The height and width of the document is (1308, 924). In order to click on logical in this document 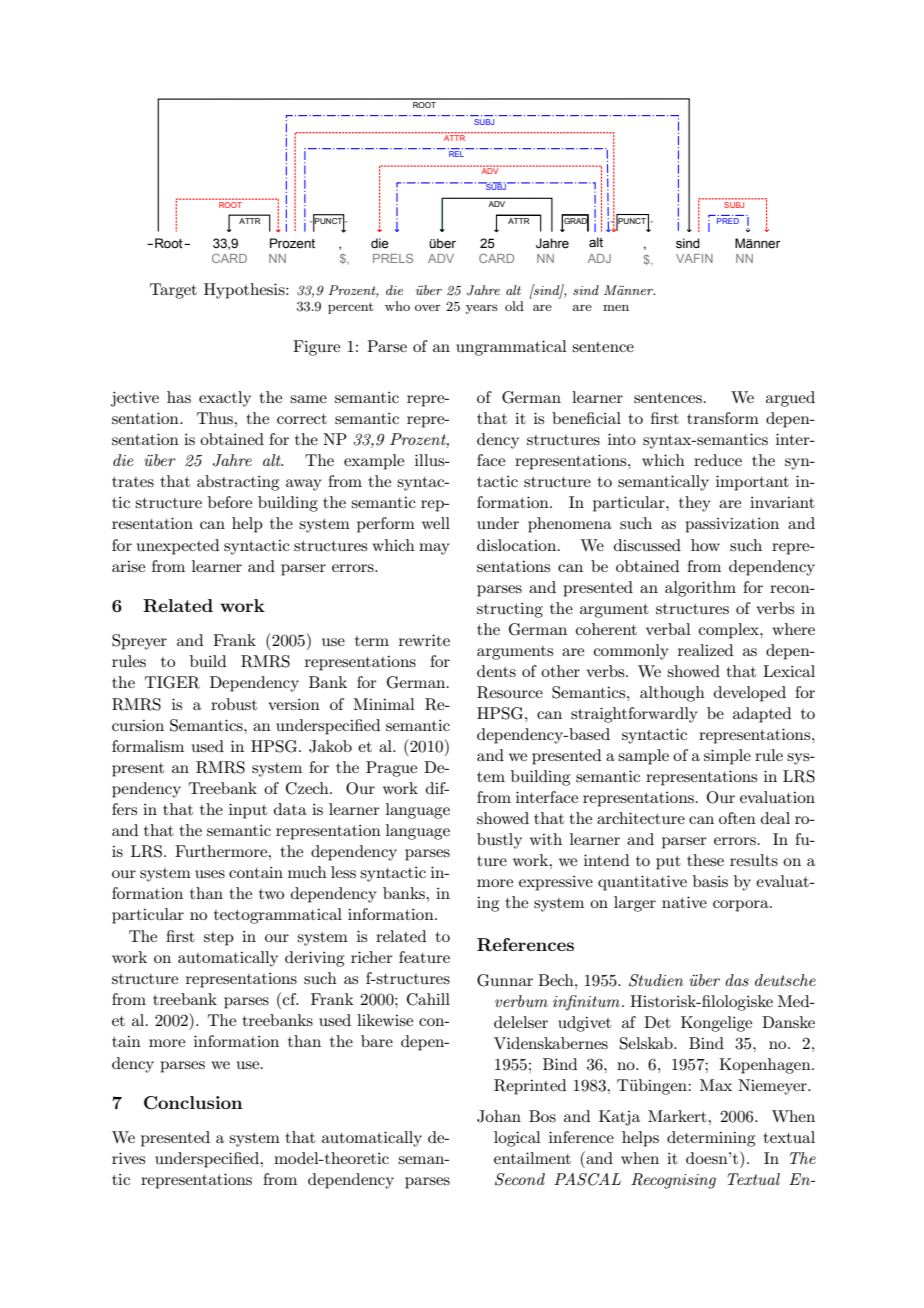, I will do `click(517, 1139)`.
